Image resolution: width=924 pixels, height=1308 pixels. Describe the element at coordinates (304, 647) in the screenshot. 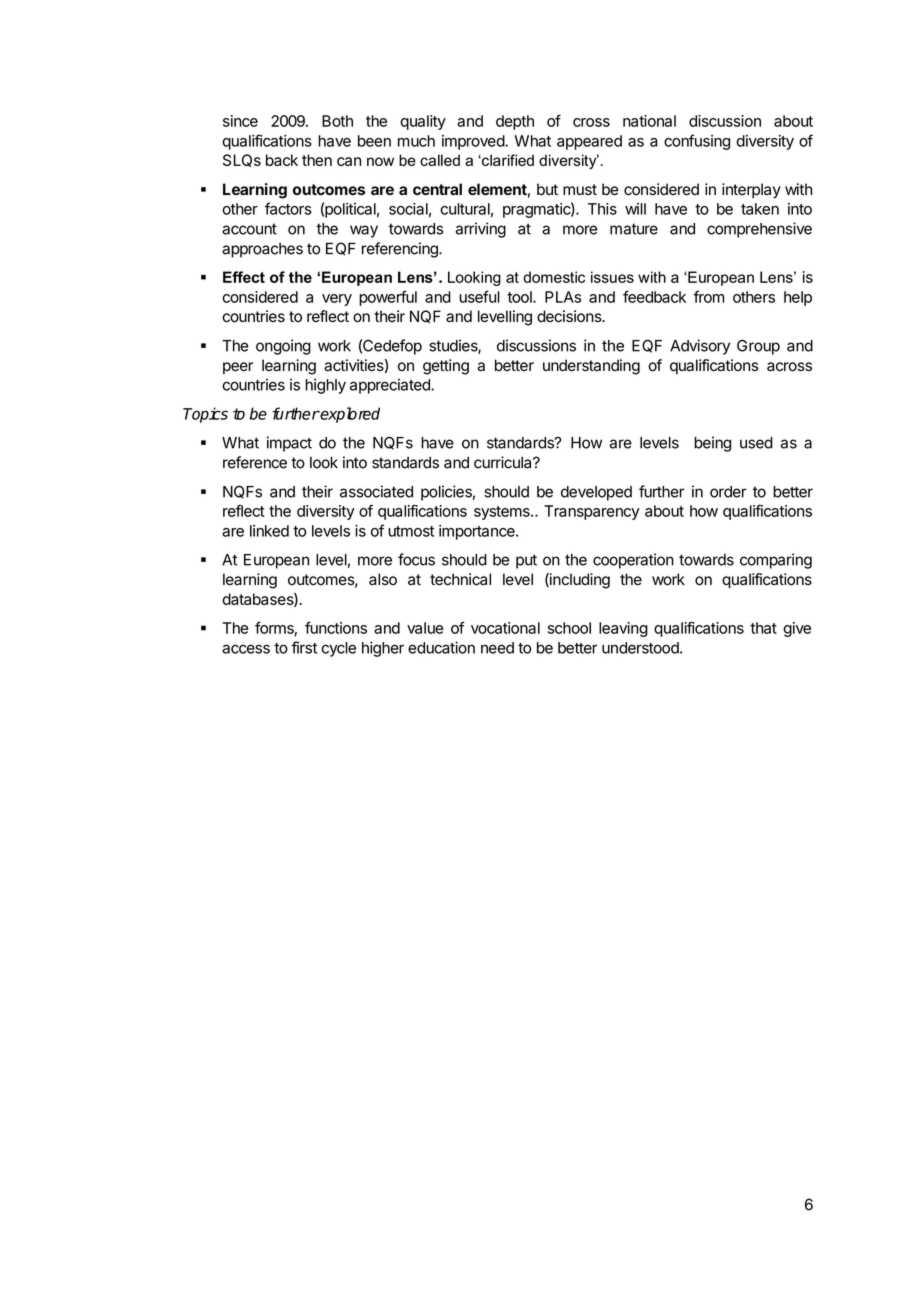

I see `first` at that location.
